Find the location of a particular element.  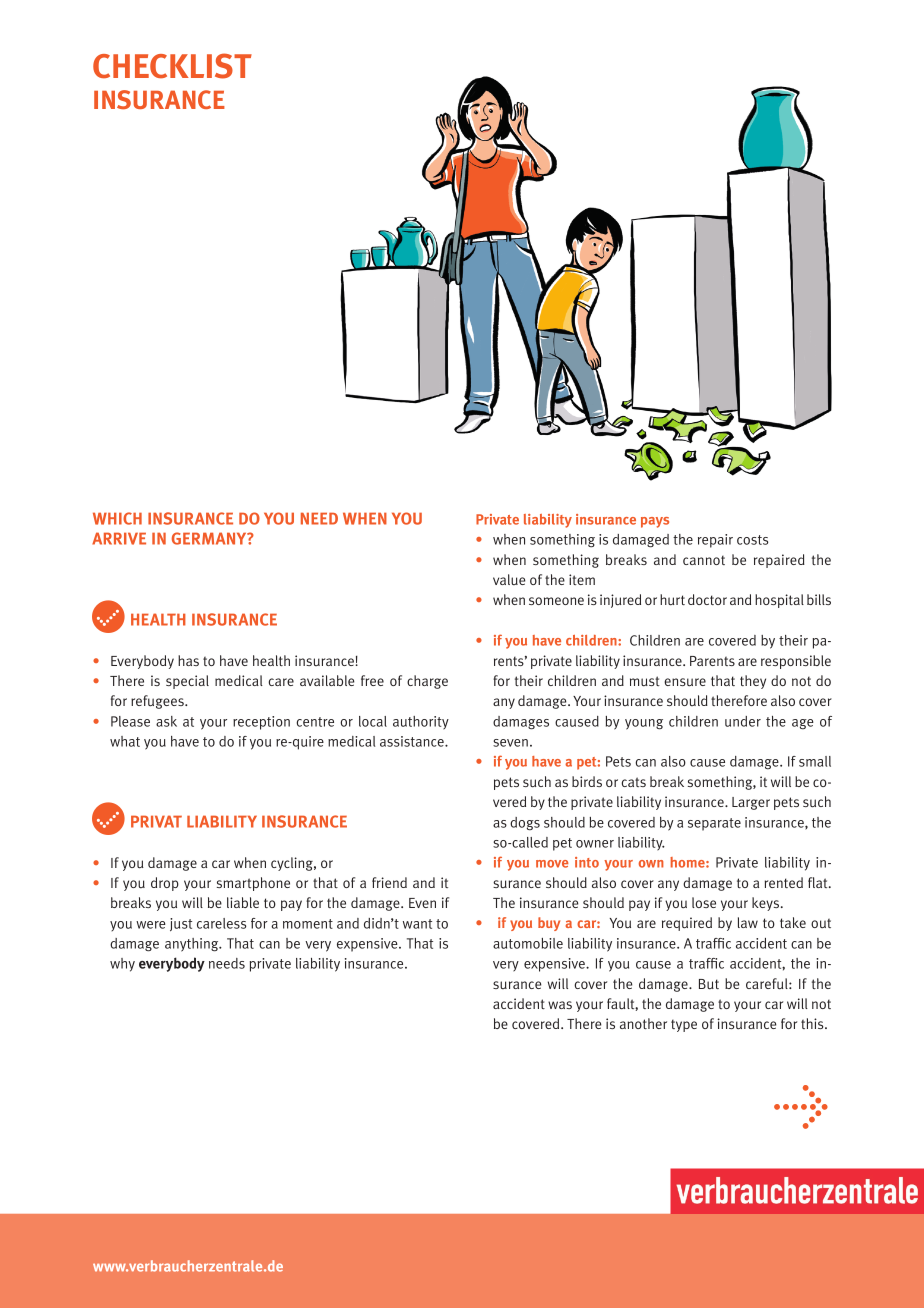

cannot is located at coordinates (704, 560).
